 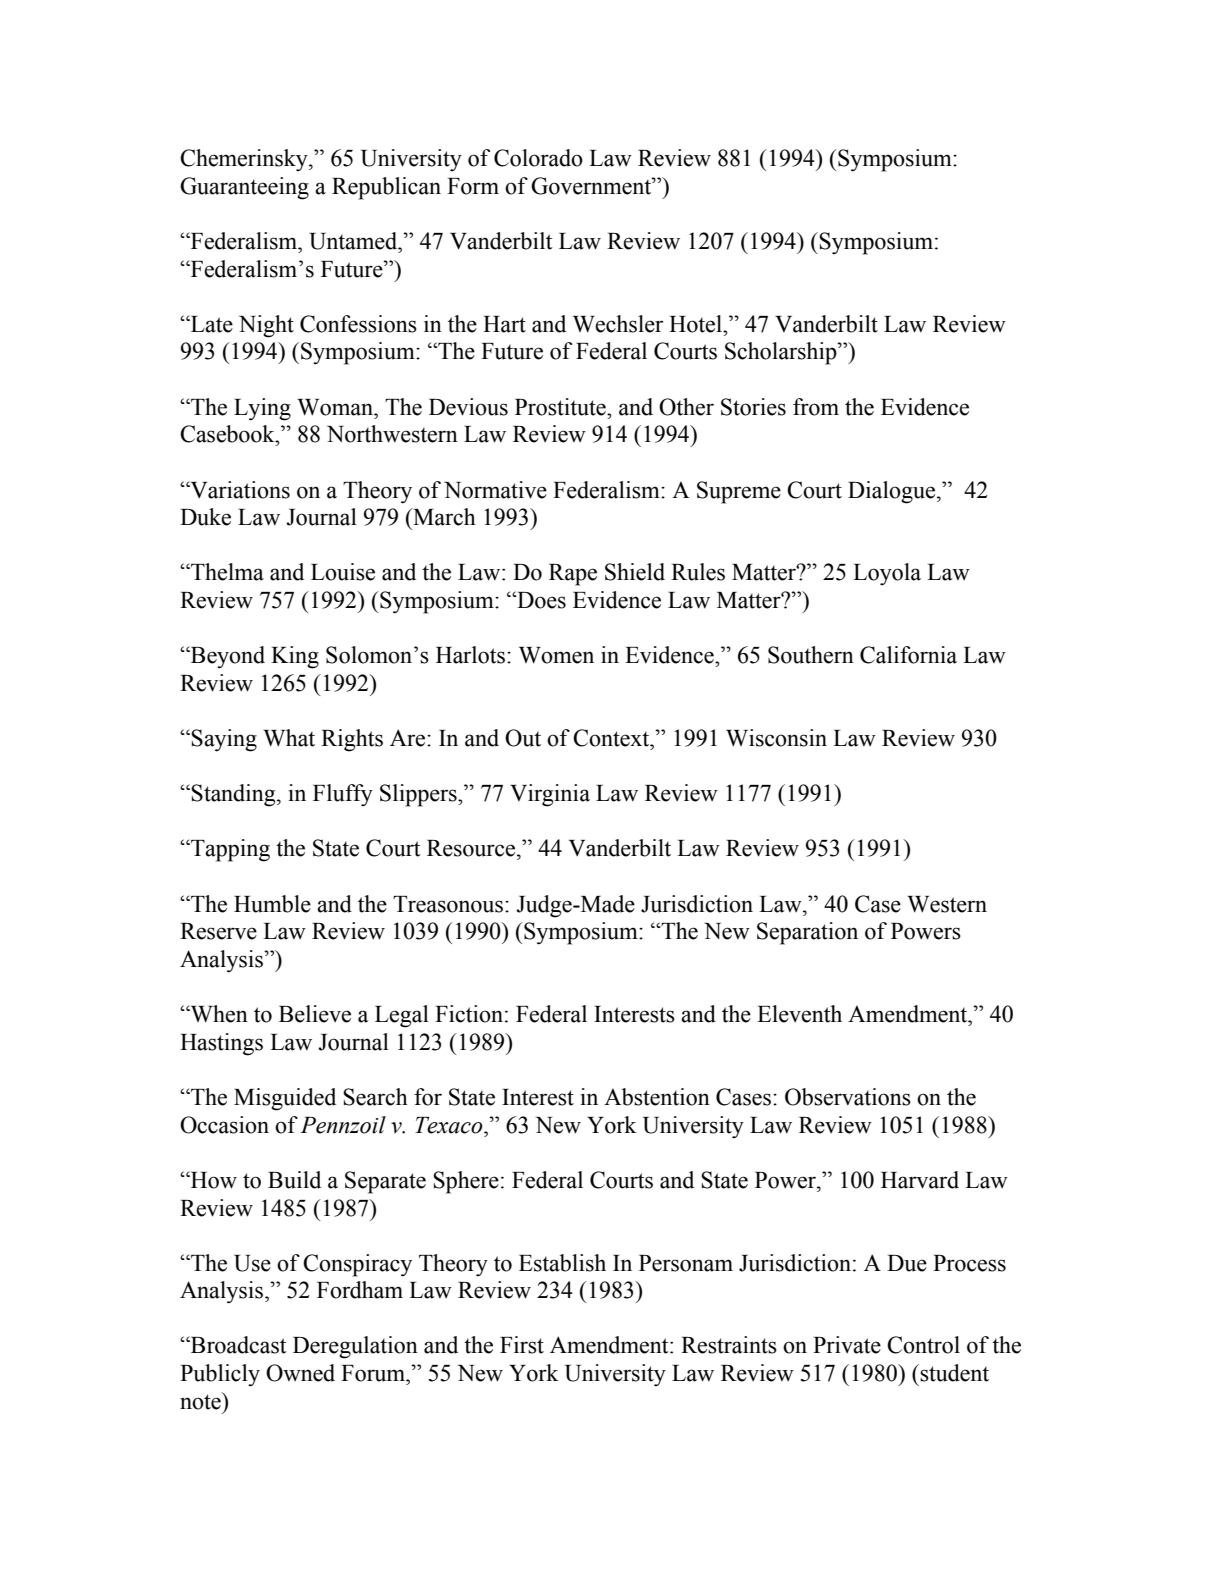 I want to click on First, so click(x=522, y=1345).
